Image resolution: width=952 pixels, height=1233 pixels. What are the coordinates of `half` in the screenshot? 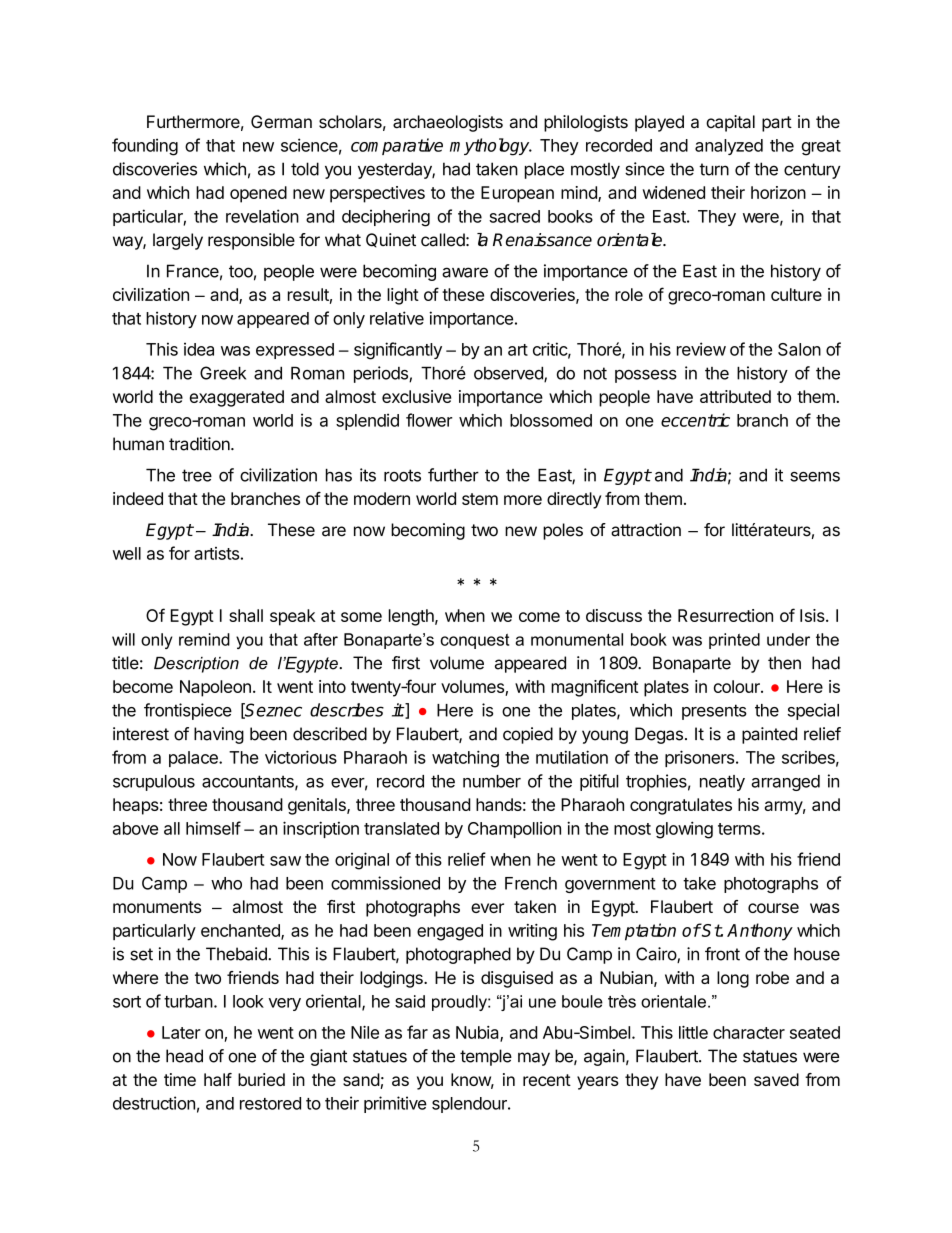 It's located at (218, 1079).
